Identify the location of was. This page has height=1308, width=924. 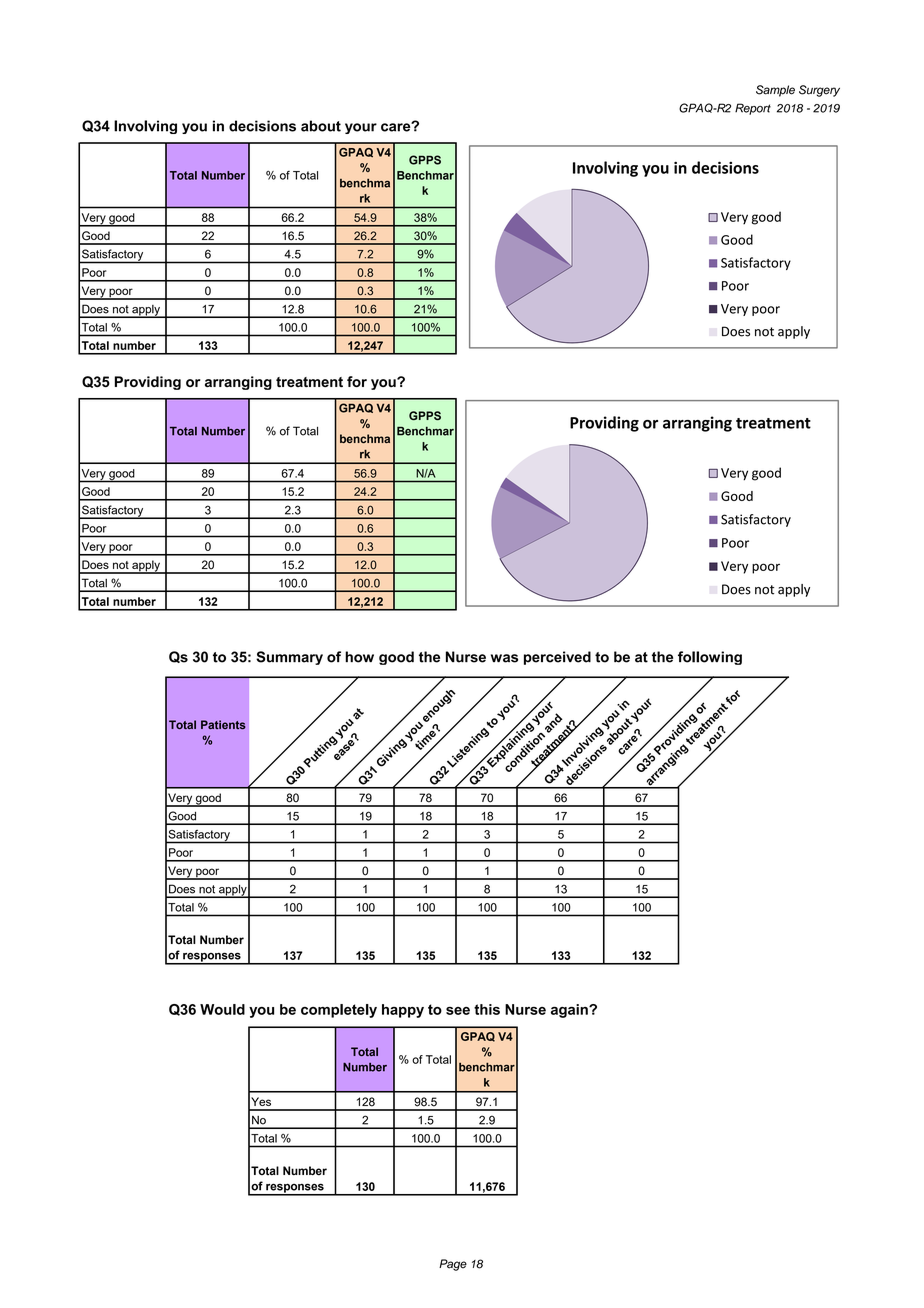
(504, 658).
